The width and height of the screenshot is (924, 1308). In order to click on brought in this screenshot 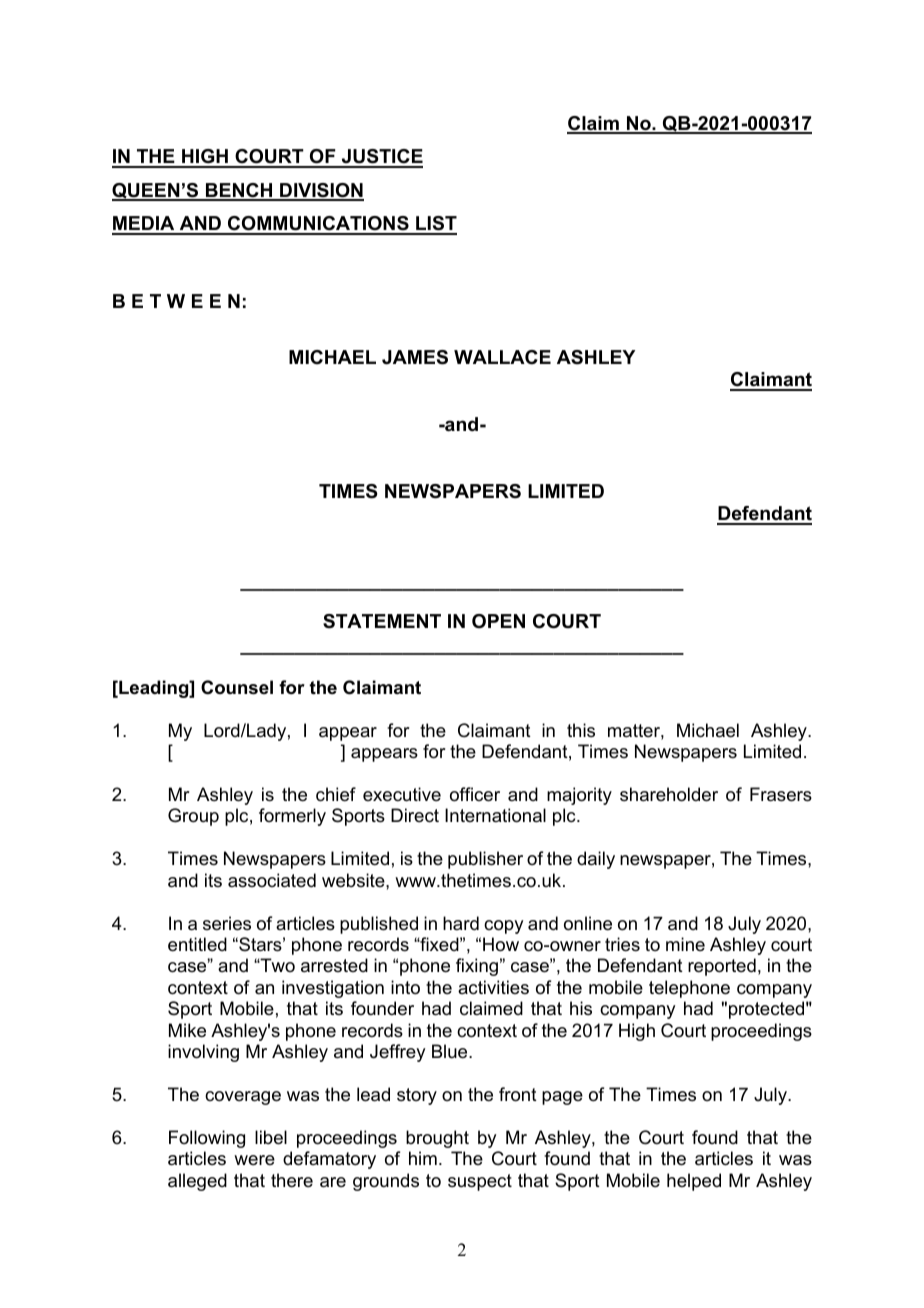, I will do `click(437, 1139)`.
